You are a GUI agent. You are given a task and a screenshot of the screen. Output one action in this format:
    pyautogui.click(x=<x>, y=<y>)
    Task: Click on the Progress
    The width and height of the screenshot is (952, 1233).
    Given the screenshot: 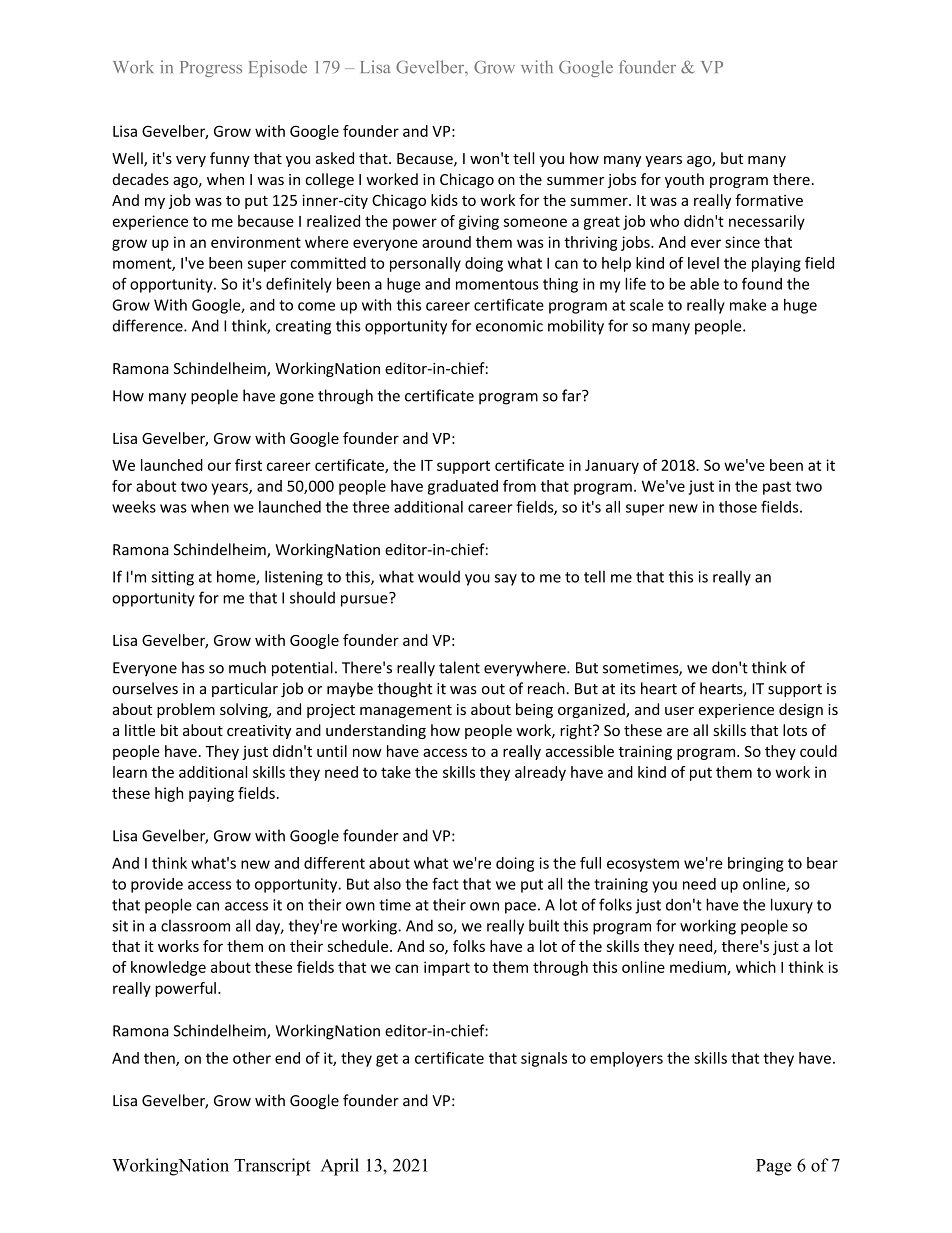 What is the action you would take?
    pyautogui.click(x=211, y=69)
